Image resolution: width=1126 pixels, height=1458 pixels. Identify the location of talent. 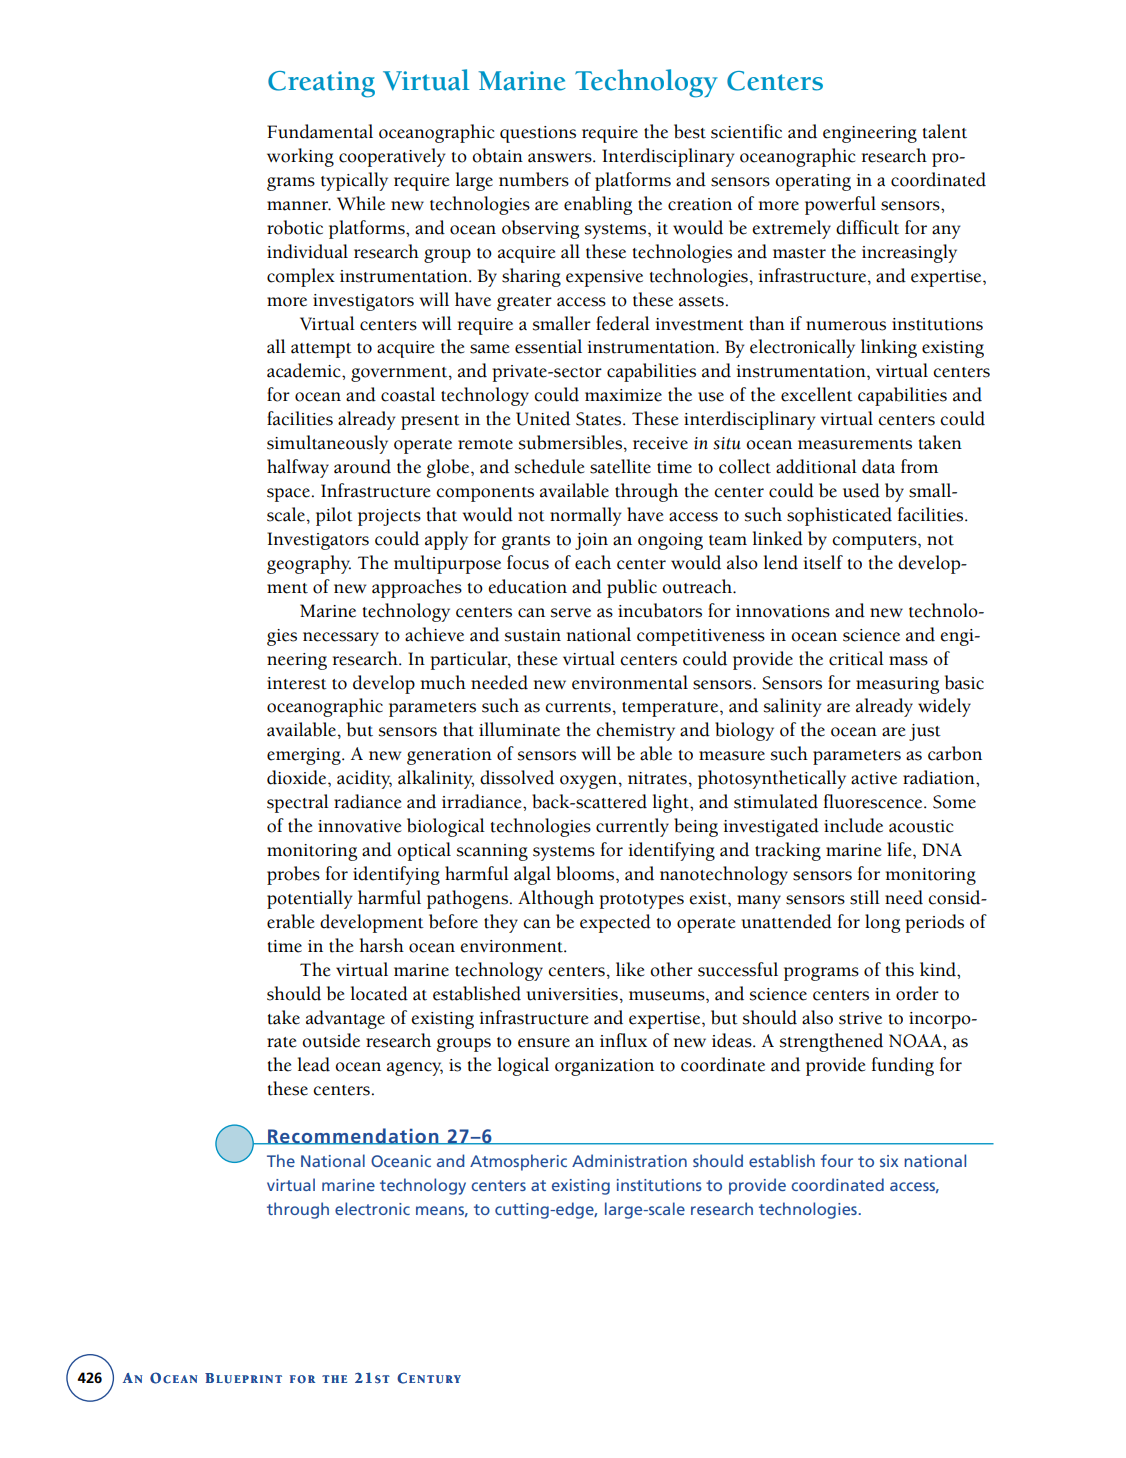
(945, 131).
